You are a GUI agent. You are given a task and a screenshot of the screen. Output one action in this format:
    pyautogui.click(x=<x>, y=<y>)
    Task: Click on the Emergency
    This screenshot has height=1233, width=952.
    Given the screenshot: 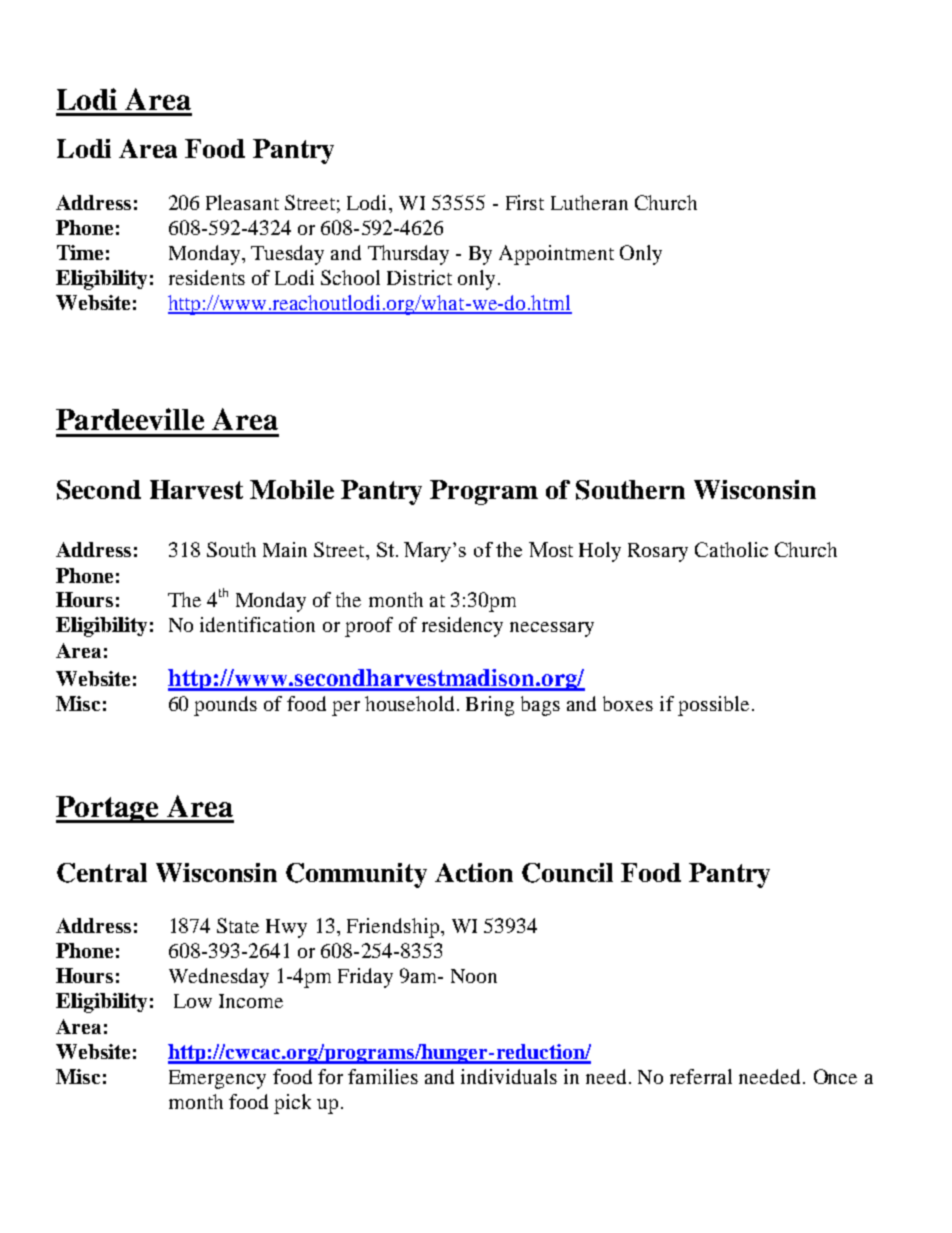 What is the action you would take?
    pyautogui.click(x=217, y=1079)
